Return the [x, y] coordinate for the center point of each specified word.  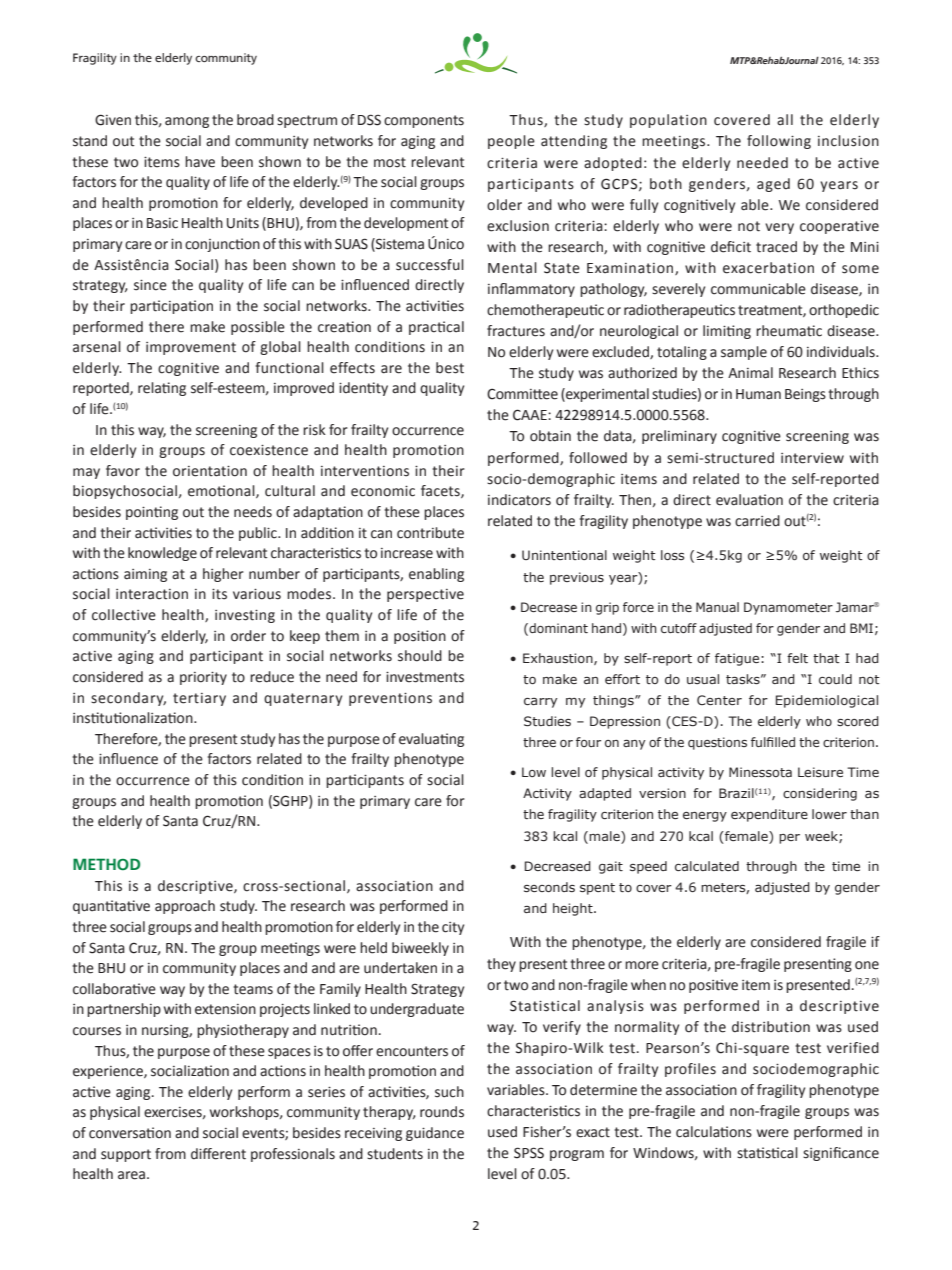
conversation [130, 1133]
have [200, 162]
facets [441, 491]
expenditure [769, 815]
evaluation [749, 500]
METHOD [106, 864]
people [511, 142]
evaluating [431, 740]
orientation [210, 471]
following [779, 142]
